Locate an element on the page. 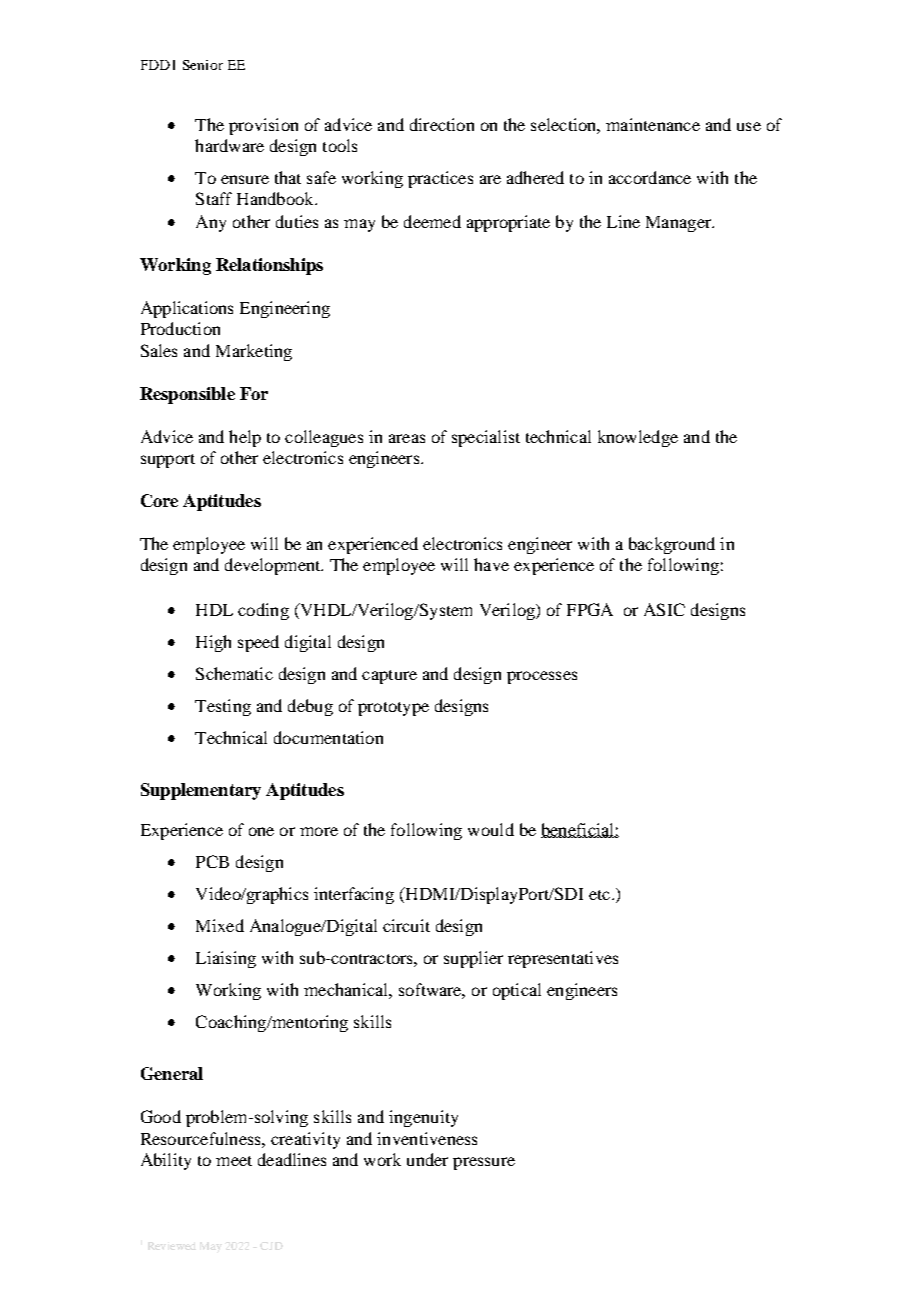  Senior is located at coordinates (203, 65).
